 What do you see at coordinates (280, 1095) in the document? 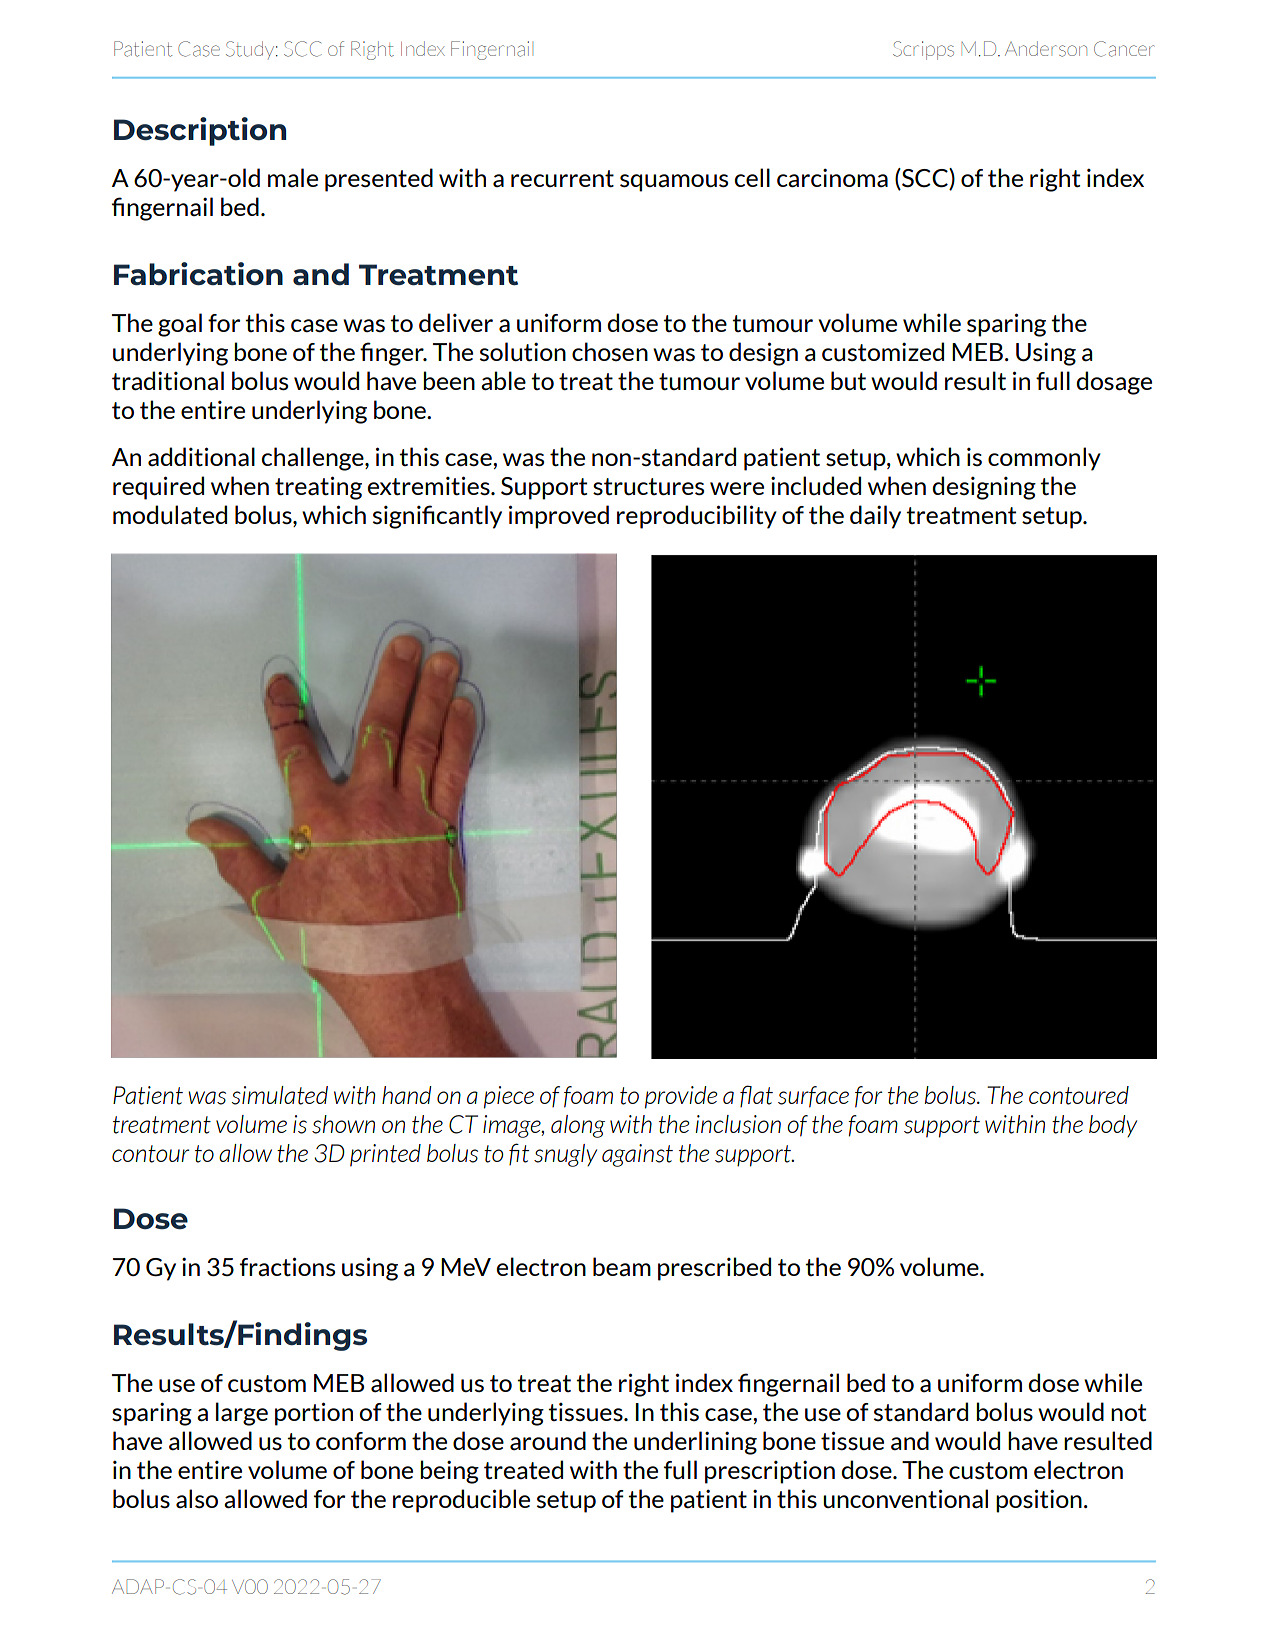
I see `simulated` at bounding box center [280, 1095].
